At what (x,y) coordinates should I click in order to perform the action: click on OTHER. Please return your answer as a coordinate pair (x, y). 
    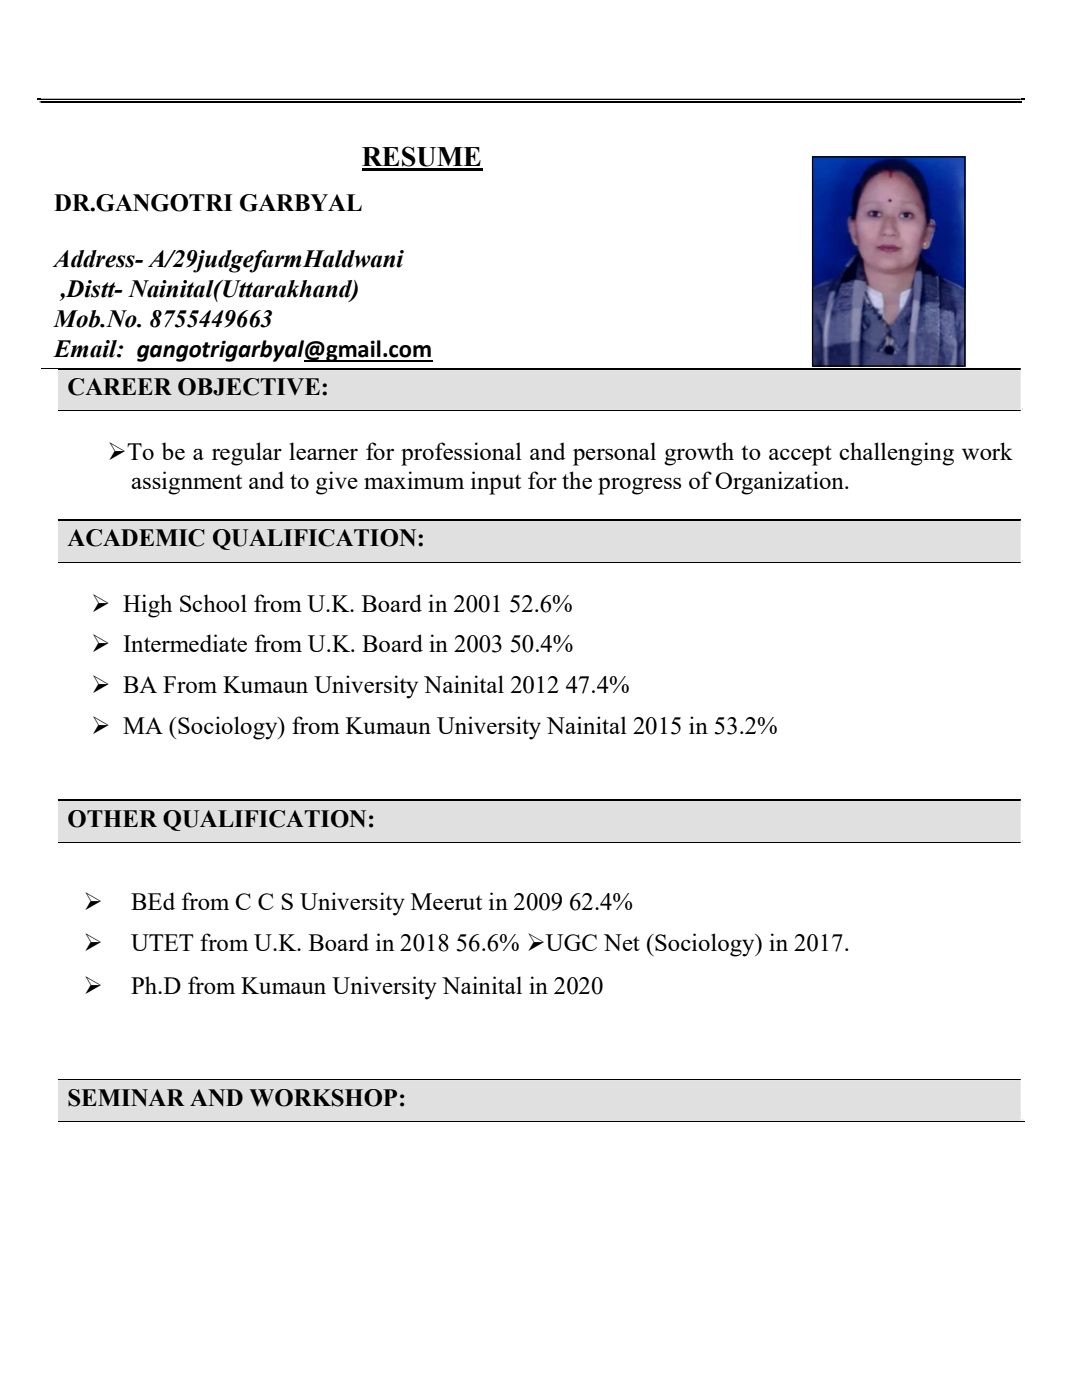
    Looking at the image, I should click on (112, 819).
